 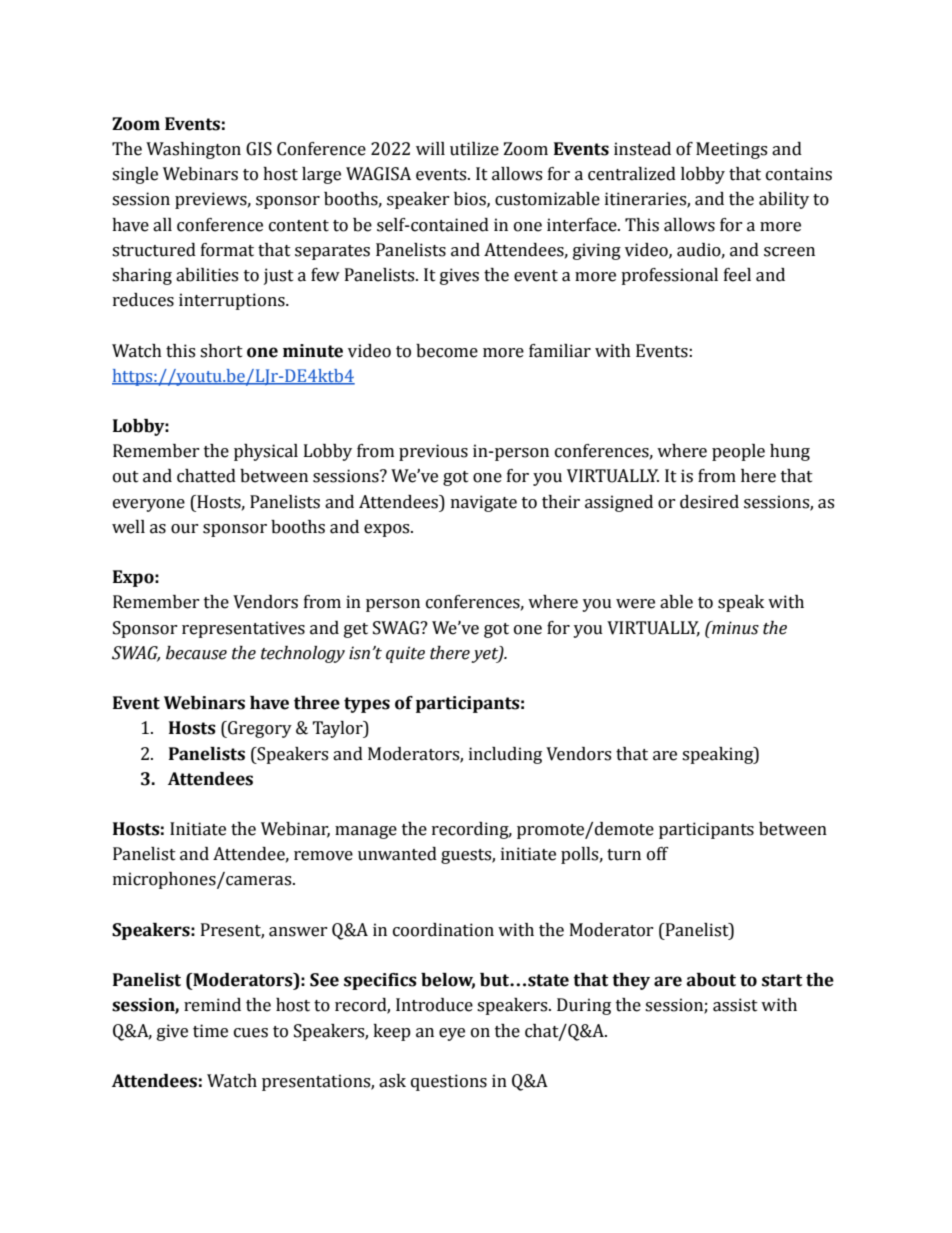 What do you see at coordinates (193, 150) in the screenshot?
I see `Washington` at bounding box center [193, 150].
